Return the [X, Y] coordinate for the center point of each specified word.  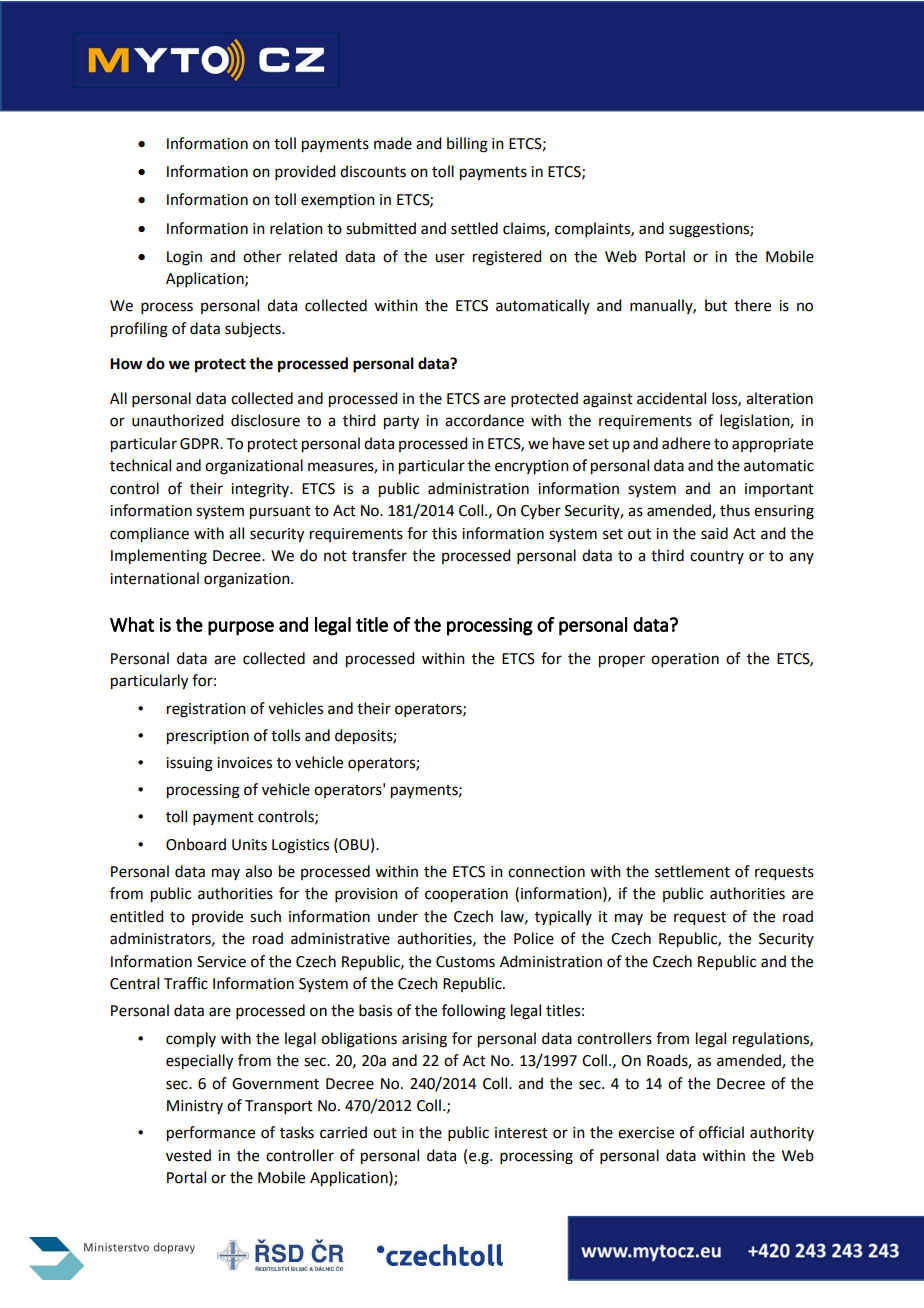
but [716, 305]
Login [184, 258]
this [444, 533]
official [721, 1132]
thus [735, 510]
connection [546, 872]
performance [211, 1134]
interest [521, 1133]
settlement [692, 871]
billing [467, 145]
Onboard [196, 844]
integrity [261, 490]
